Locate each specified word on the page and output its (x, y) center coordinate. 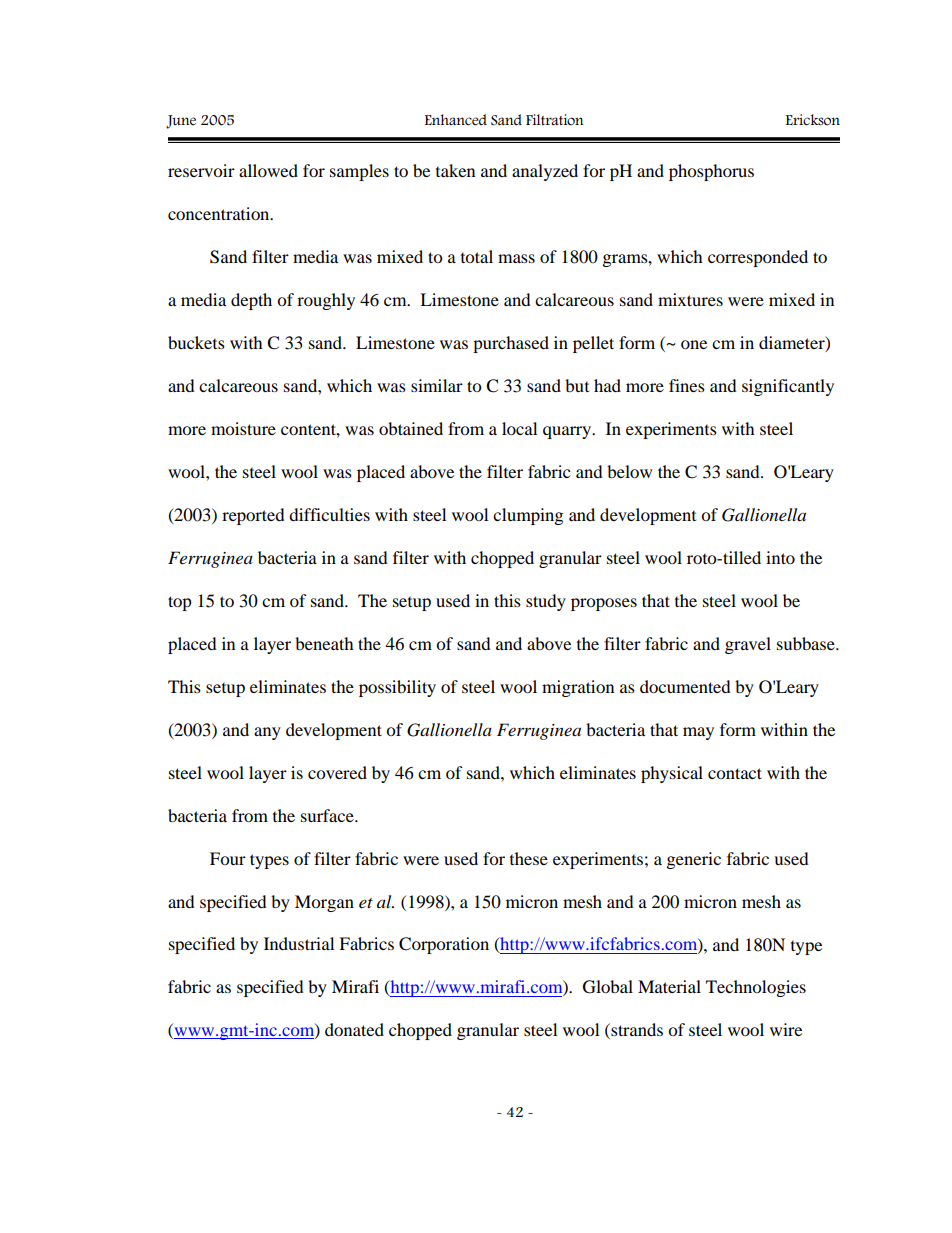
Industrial (299, 943)
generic (694, 860)
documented (685, 686)
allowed (268, 170)
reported (253, 516)
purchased (511, 344)
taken (455, 170)
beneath (324, 643)
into (780, 557)
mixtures (690, 299)
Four (228, 858)
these (529, 858)
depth (251, 301)
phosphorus (711, 172)
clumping (528, 516)
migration (578, 688)
